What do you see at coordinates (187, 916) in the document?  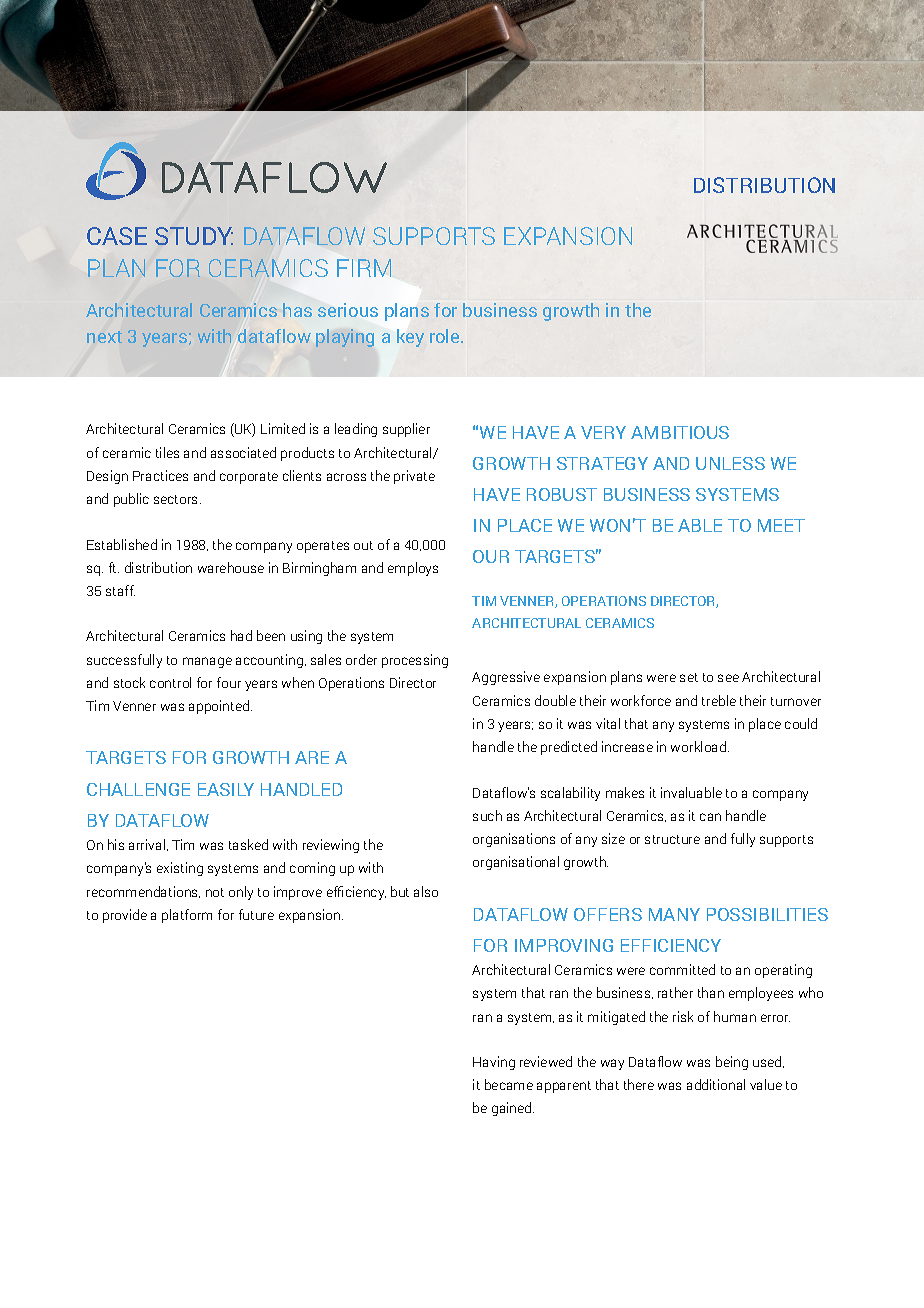 I see `platform` at bounding box center [187, 916].
